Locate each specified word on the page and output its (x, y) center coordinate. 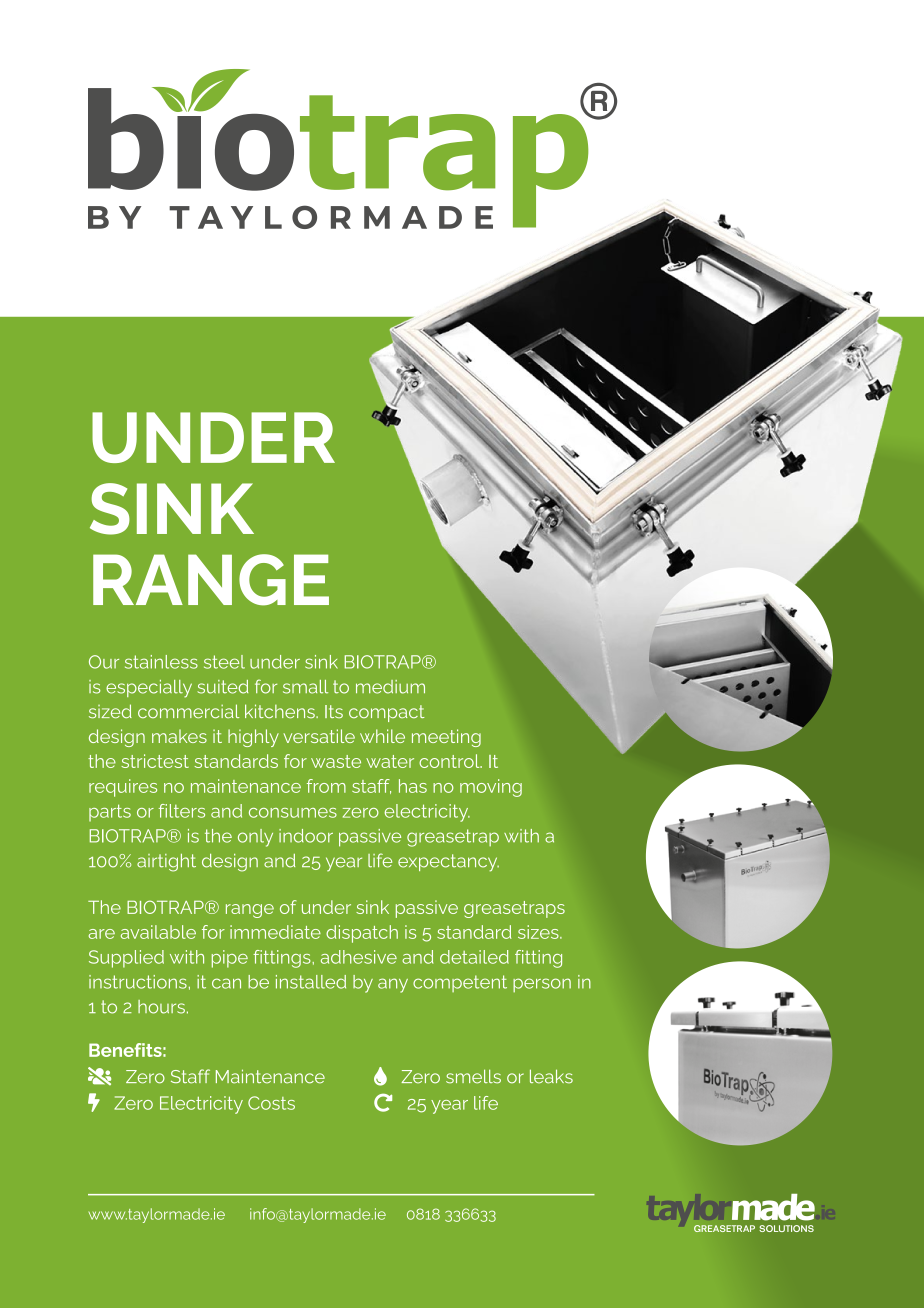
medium (390, 687)
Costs (271, 1103)
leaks (551, 1076)
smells (473, 1076)
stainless (161, 662)
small (305, 687)
